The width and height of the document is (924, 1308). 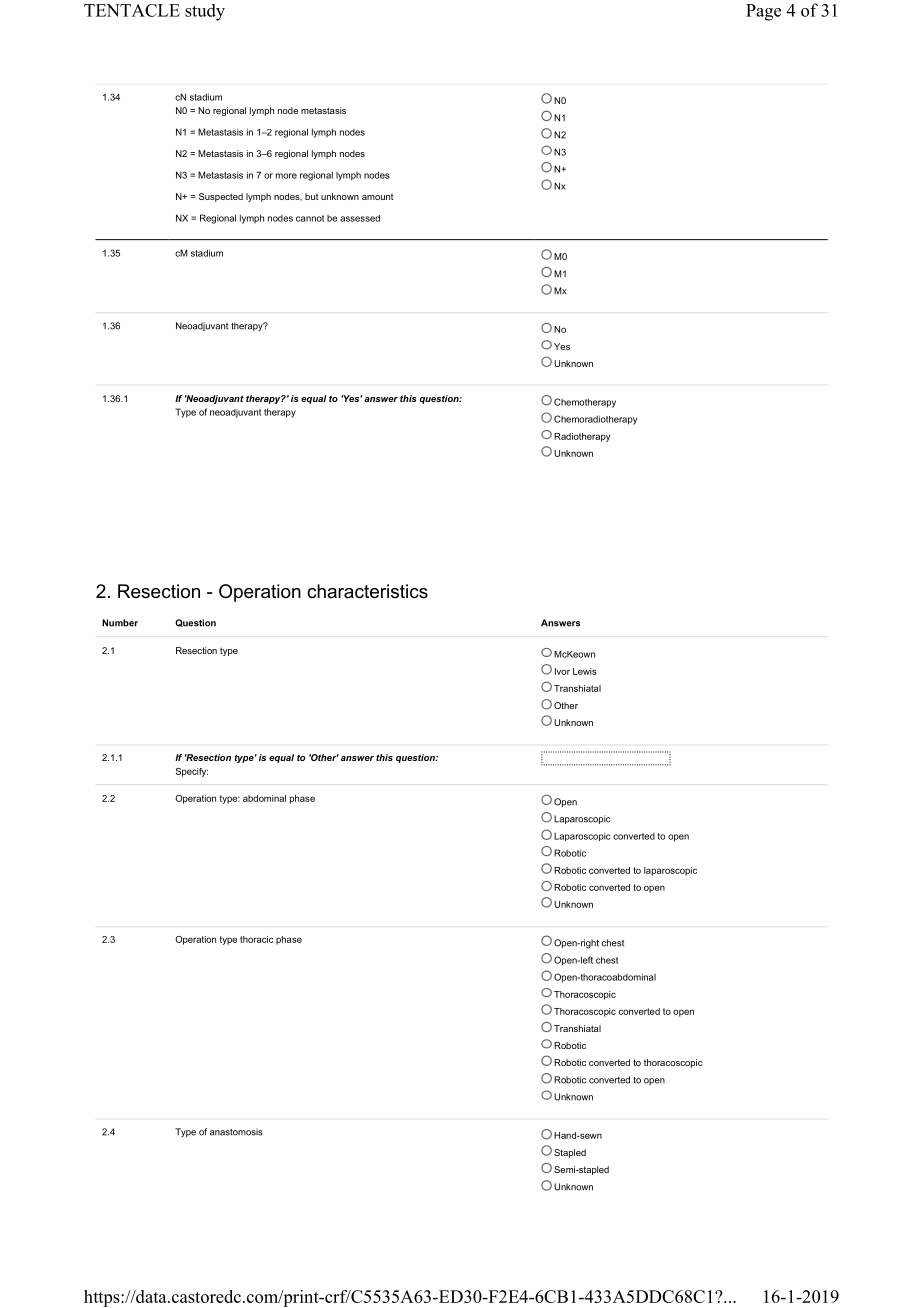 I want to click on Suspected, so click(x=221, y=197).
